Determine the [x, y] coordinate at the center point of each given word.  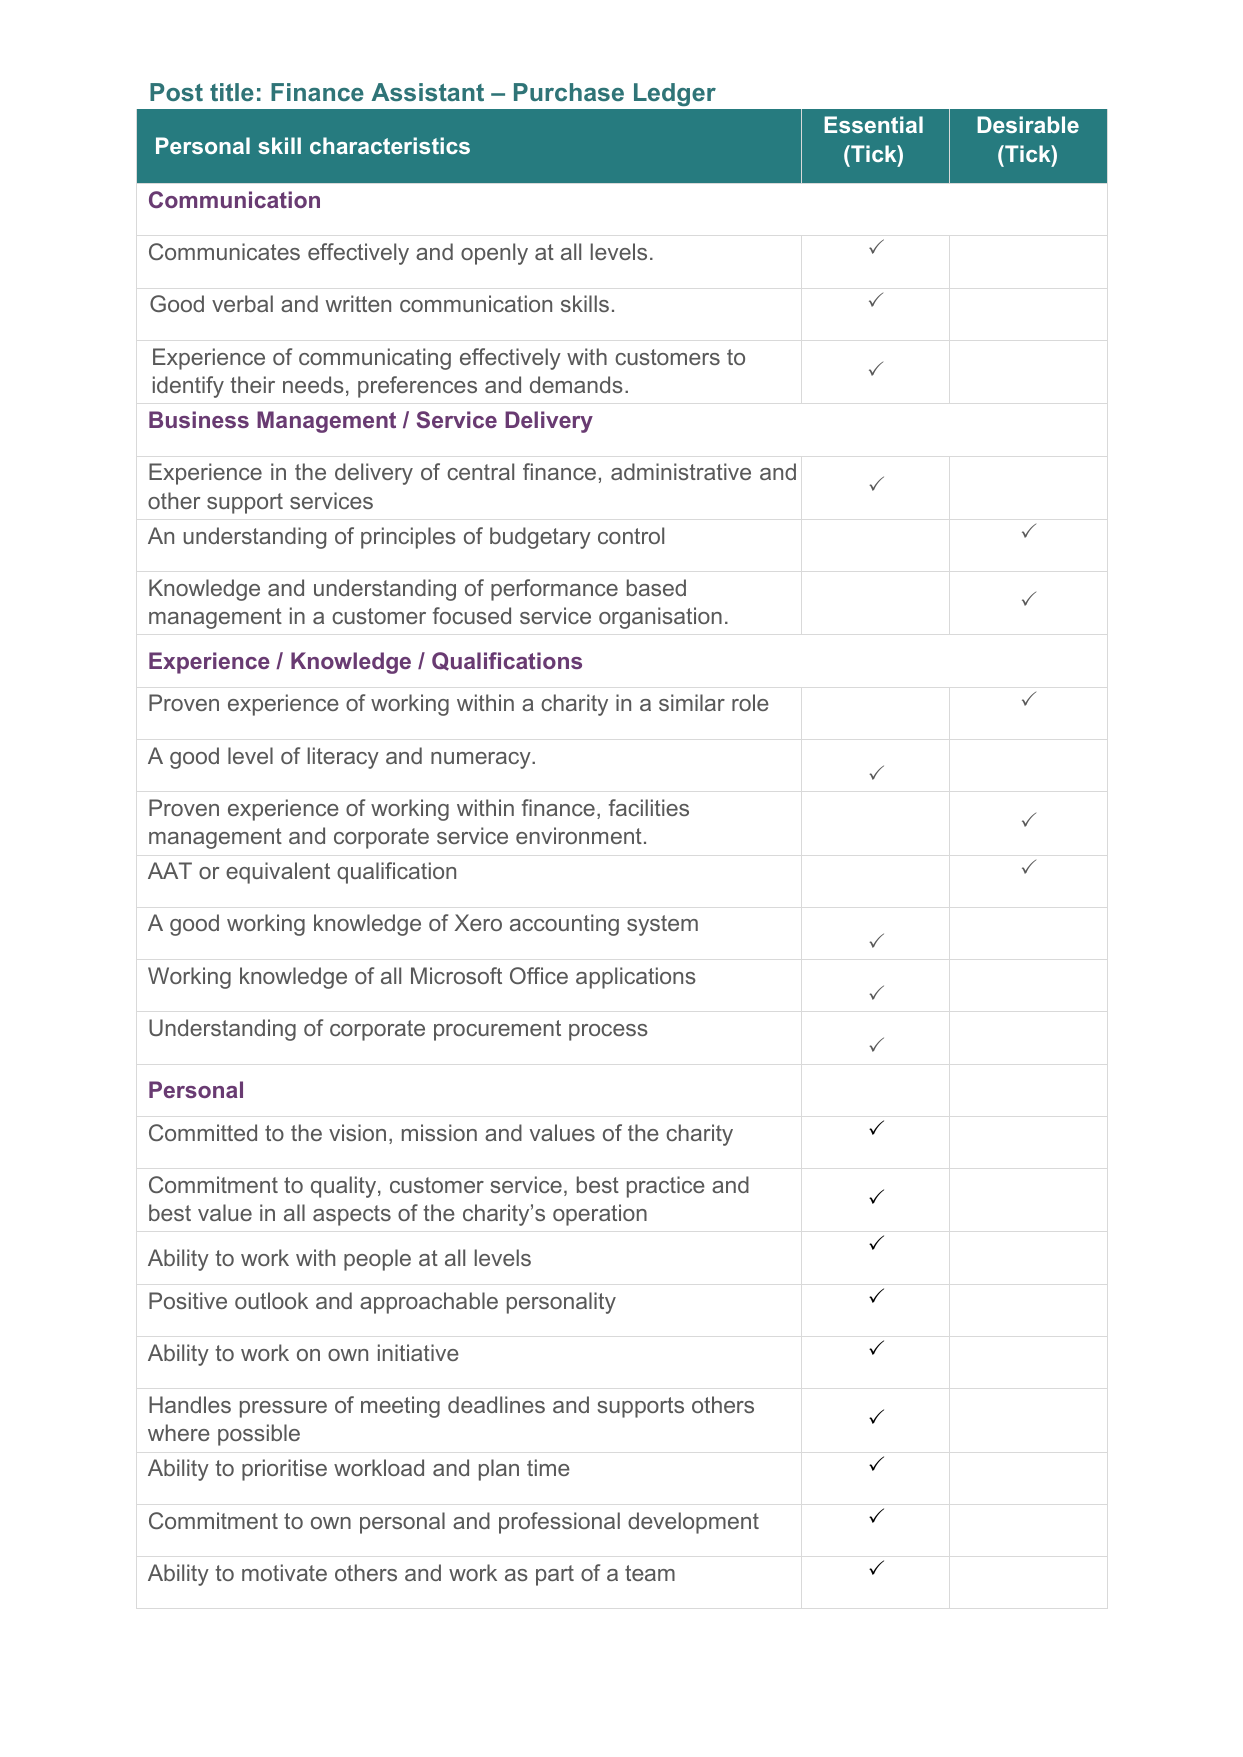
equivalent [278, 873]
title [232, 92]
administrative [681, 471]
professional [559, 1523]
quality [345, 1187]
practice [666, 1187]
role [750, 702]
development [693, 1523]
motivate [284, 1572]
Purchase [569, 92]
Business [199, 419]
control [631, 535]
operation [600, 1215]
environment [579, 835]
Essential [873, 124]
